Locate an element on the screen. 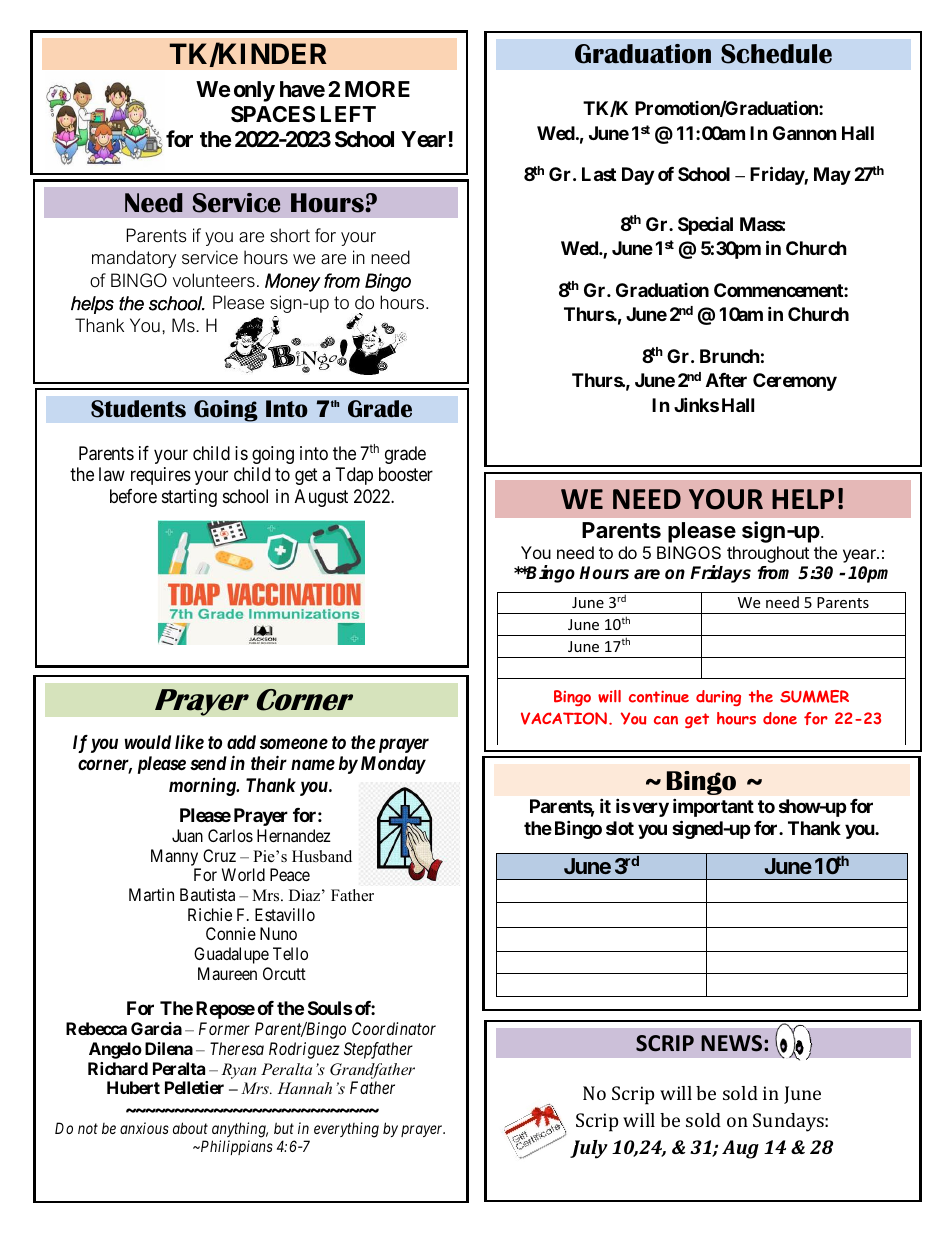  VACATION is located at coordinates (564, 718).
